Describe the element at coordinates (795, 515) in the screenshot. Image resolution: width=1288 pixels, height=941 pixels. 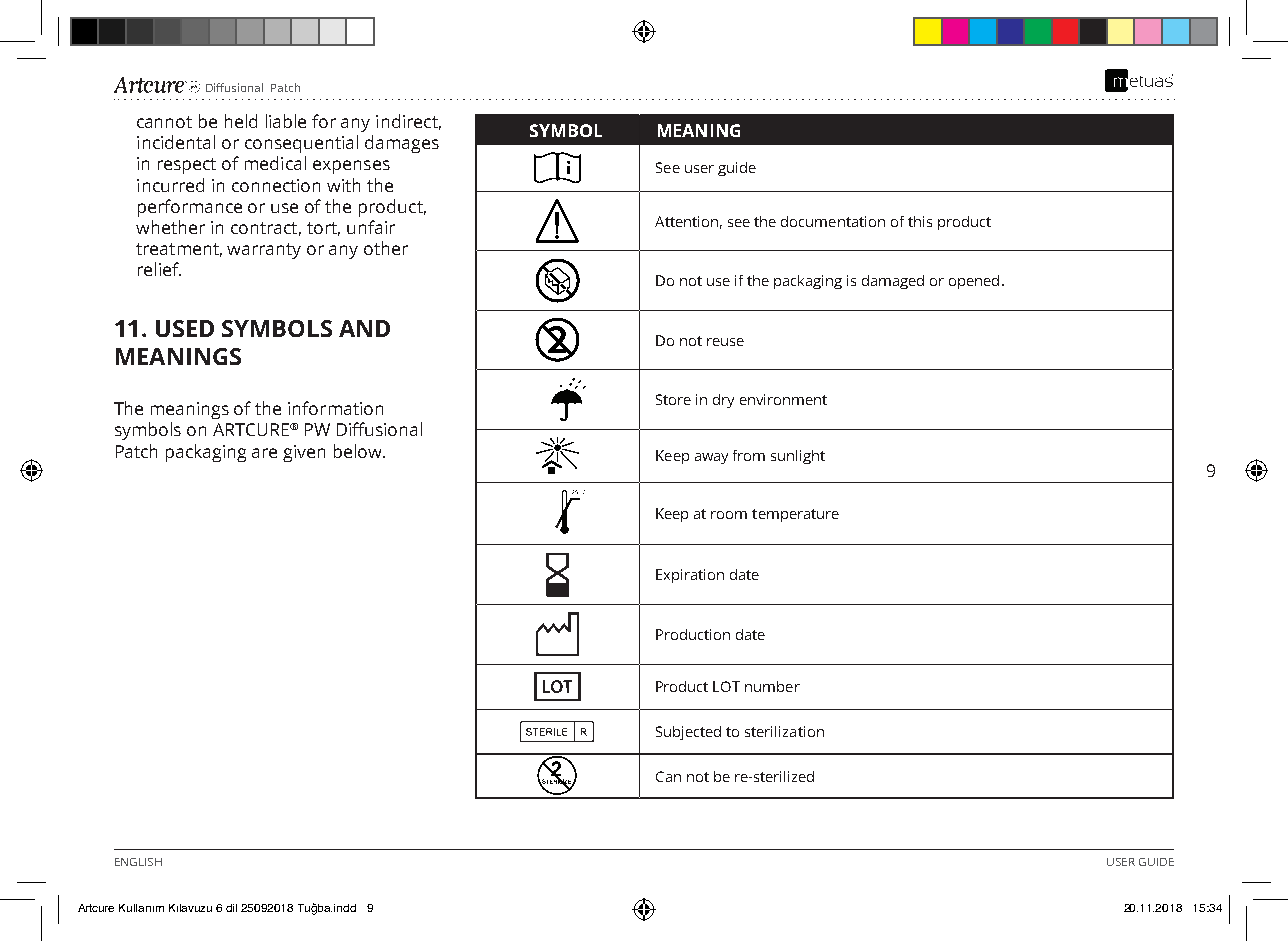
I see `temperature` at that location.
